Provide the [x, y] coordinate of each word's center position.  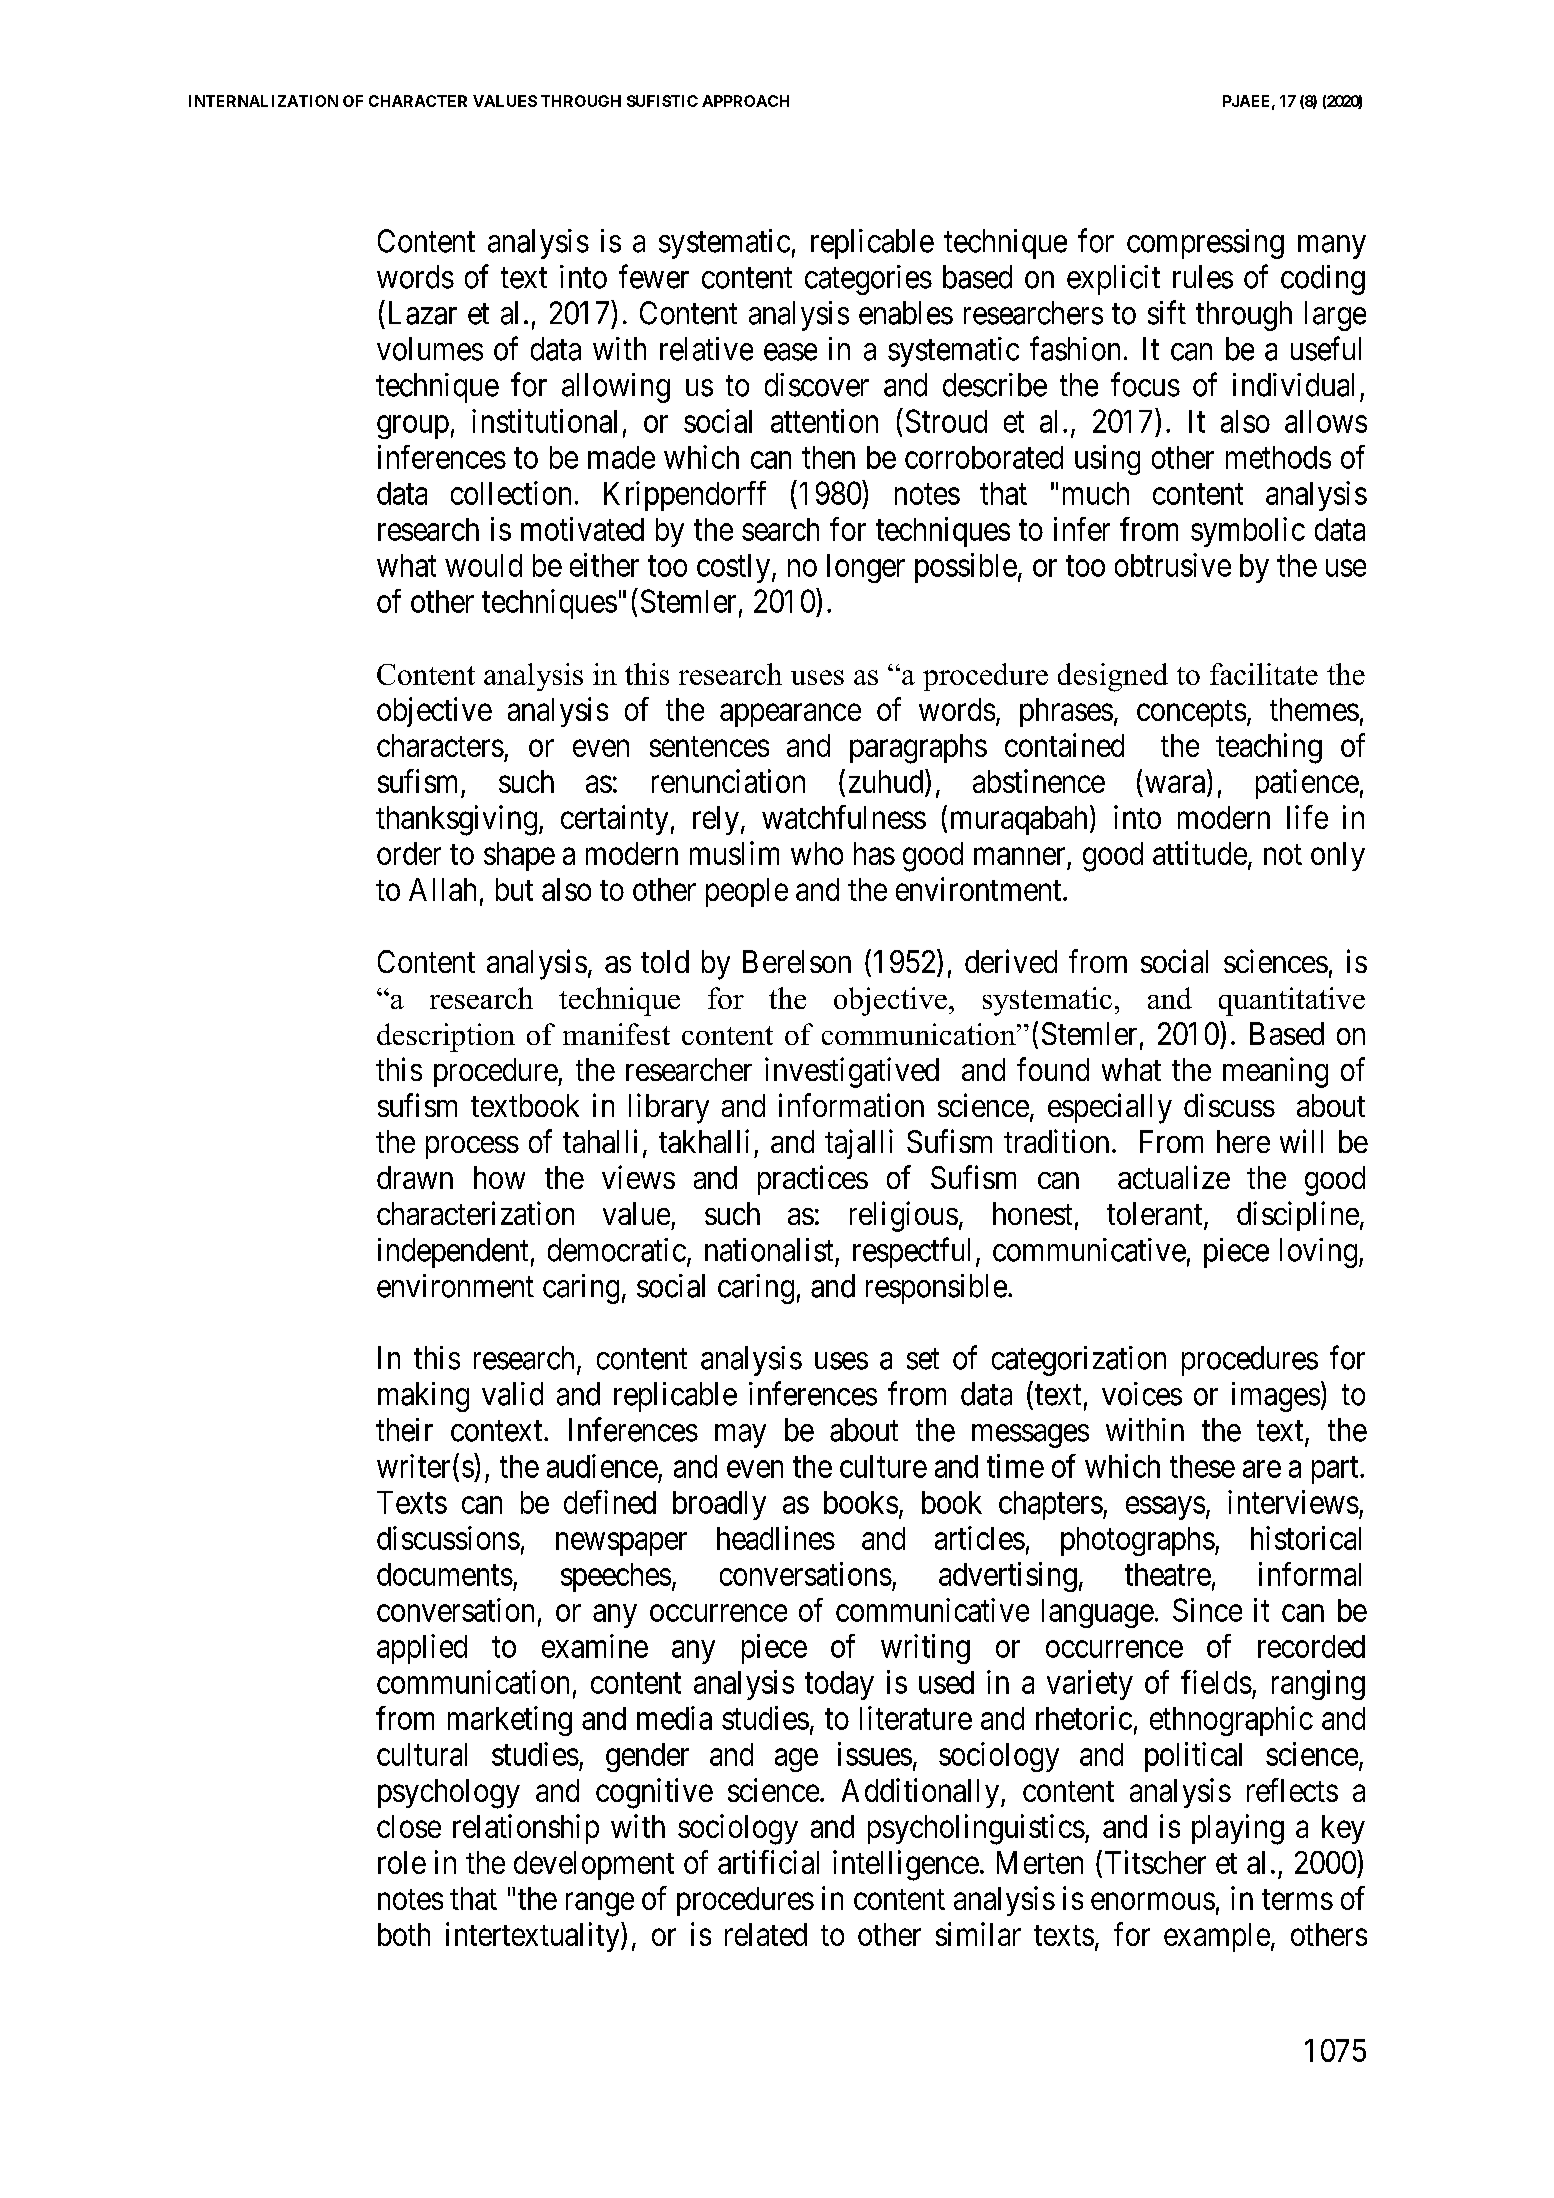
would [483, 565]
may [740, 1436]
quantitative [1292, 1001]
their [404, 1430]
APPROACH [745, 101]
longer [866, 568]
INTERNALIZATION [263, 101]
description [446, 1037]
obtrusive [1173, 565]
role [402, 1862]
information [851, 1105]
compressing [1205, 244]
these [1202, 1466]
